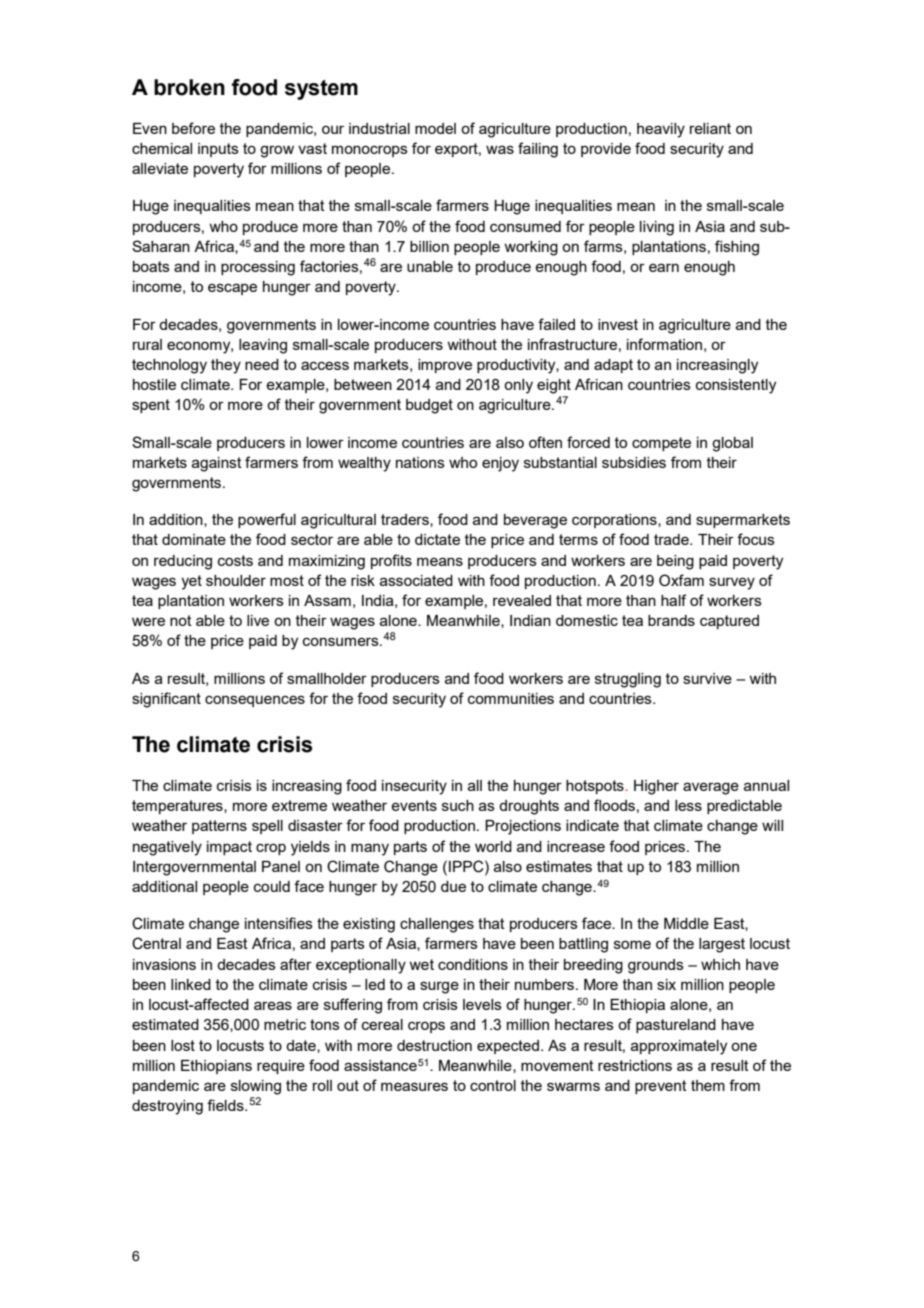 This document has width=924, height=1308. I want to click on shoulder, so click(236, 580).
